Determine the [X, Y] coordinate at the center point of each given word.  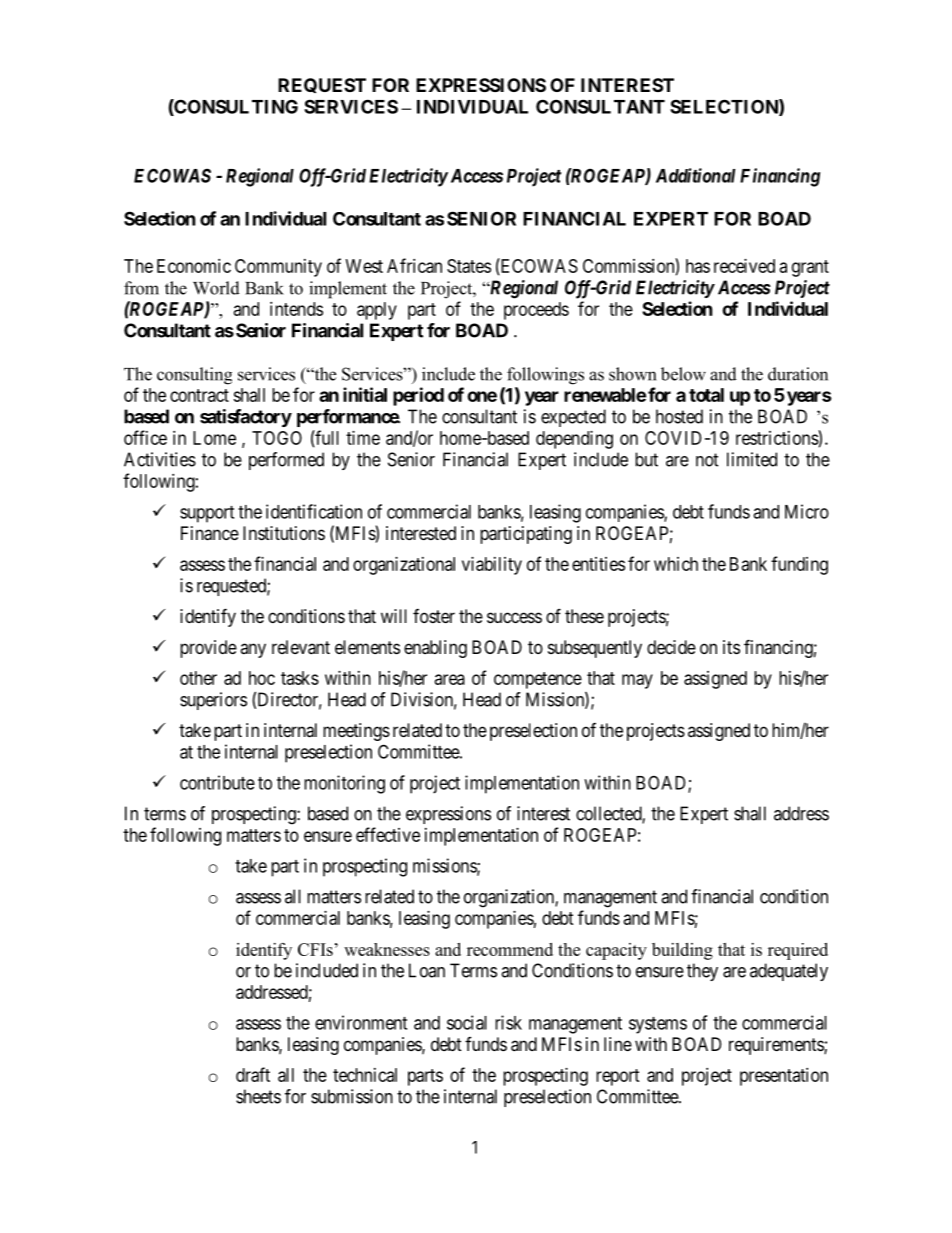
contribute [217, 782]
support [207, 514]
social [467, 1022]
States [469, 266]
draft [253, 1074]
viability [492, 566]
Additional [695, 175]
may [637, 681]
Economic [194, 266]
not [707, 460]
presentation [784, 1077]
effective [388, 834]
